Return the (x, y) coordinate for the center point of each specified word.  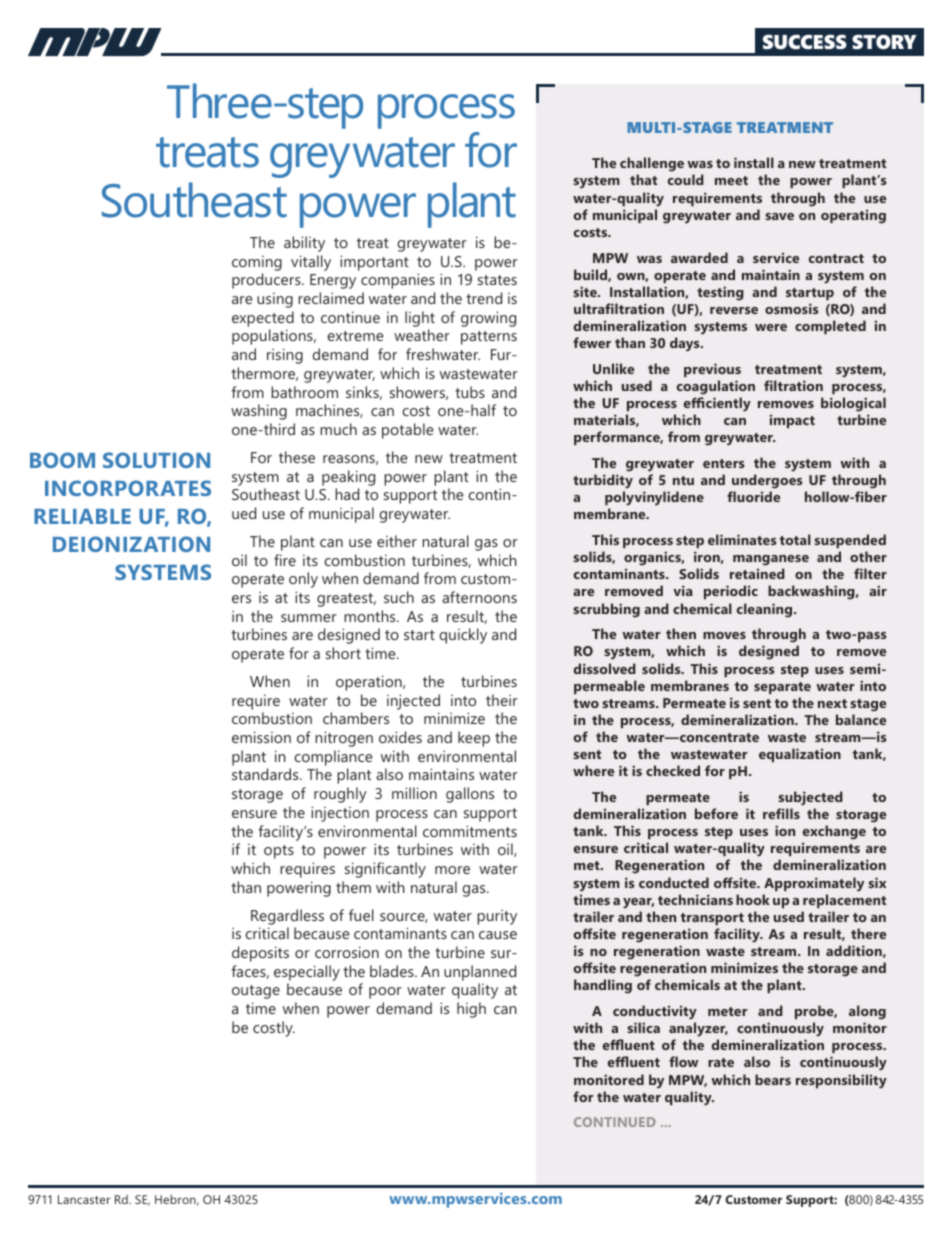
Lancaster (84, 1199)
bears (773, 1079)
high (471, 1010)
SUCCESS (805, 42)
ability (304, 244)
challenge (652, 166)
